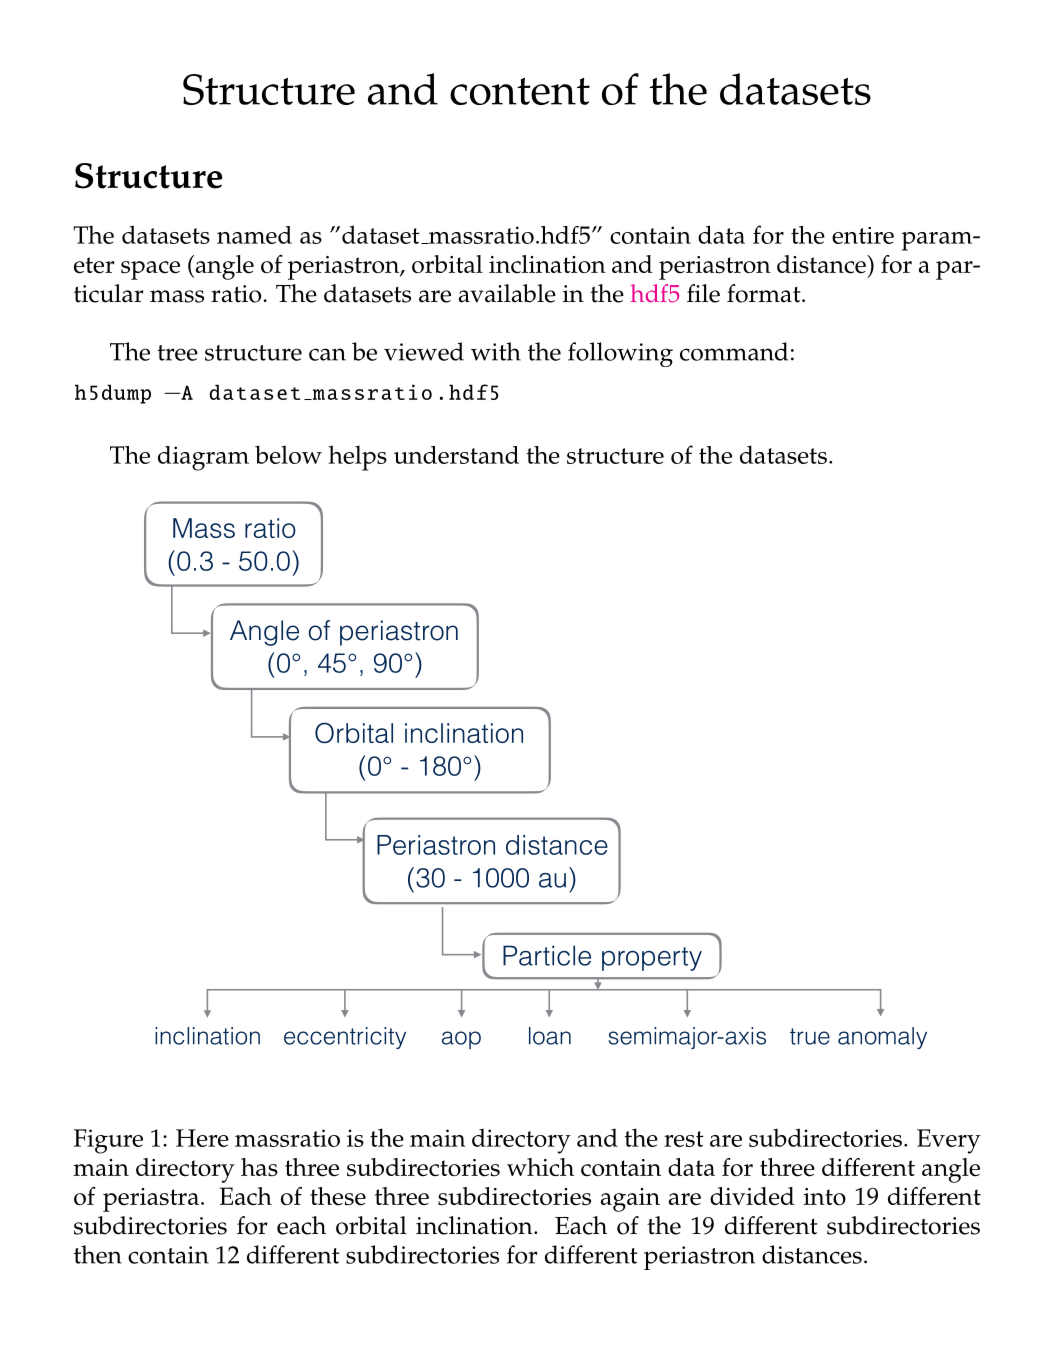  What do you see at coordinates (652, 959) in the image?
I see `property` at bounding box center [652, 959].
